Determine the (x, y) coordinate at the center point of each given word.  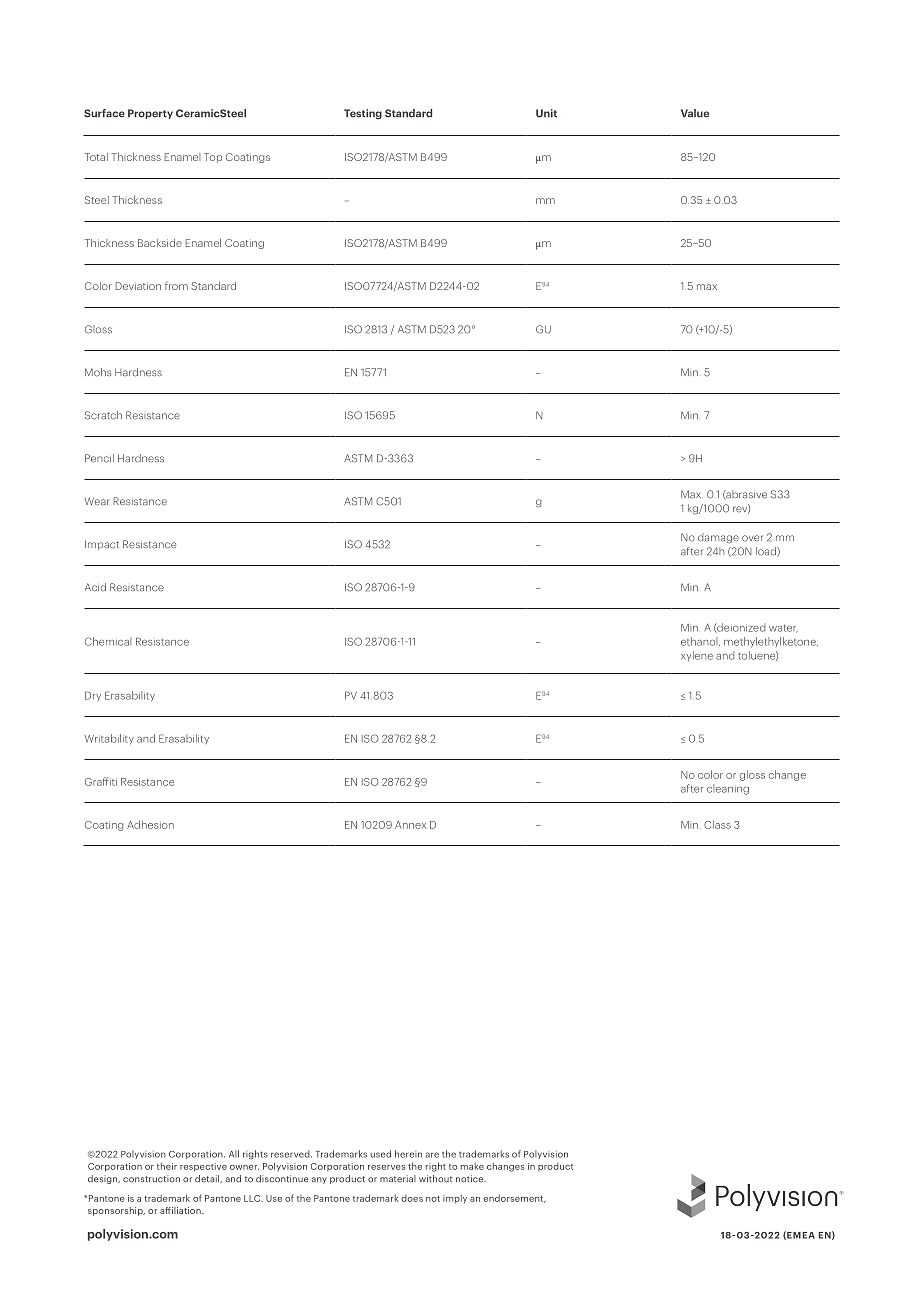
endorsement (514, 1199)
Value (695, 113)
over (752, 538)
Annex (410, 825)
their (167, 1166)
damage (718, 538)
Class (717, 824)
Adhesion (150, 824)
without (435, 1178)
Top (213, 158)
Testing (363, 114)
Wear (97, 501)
